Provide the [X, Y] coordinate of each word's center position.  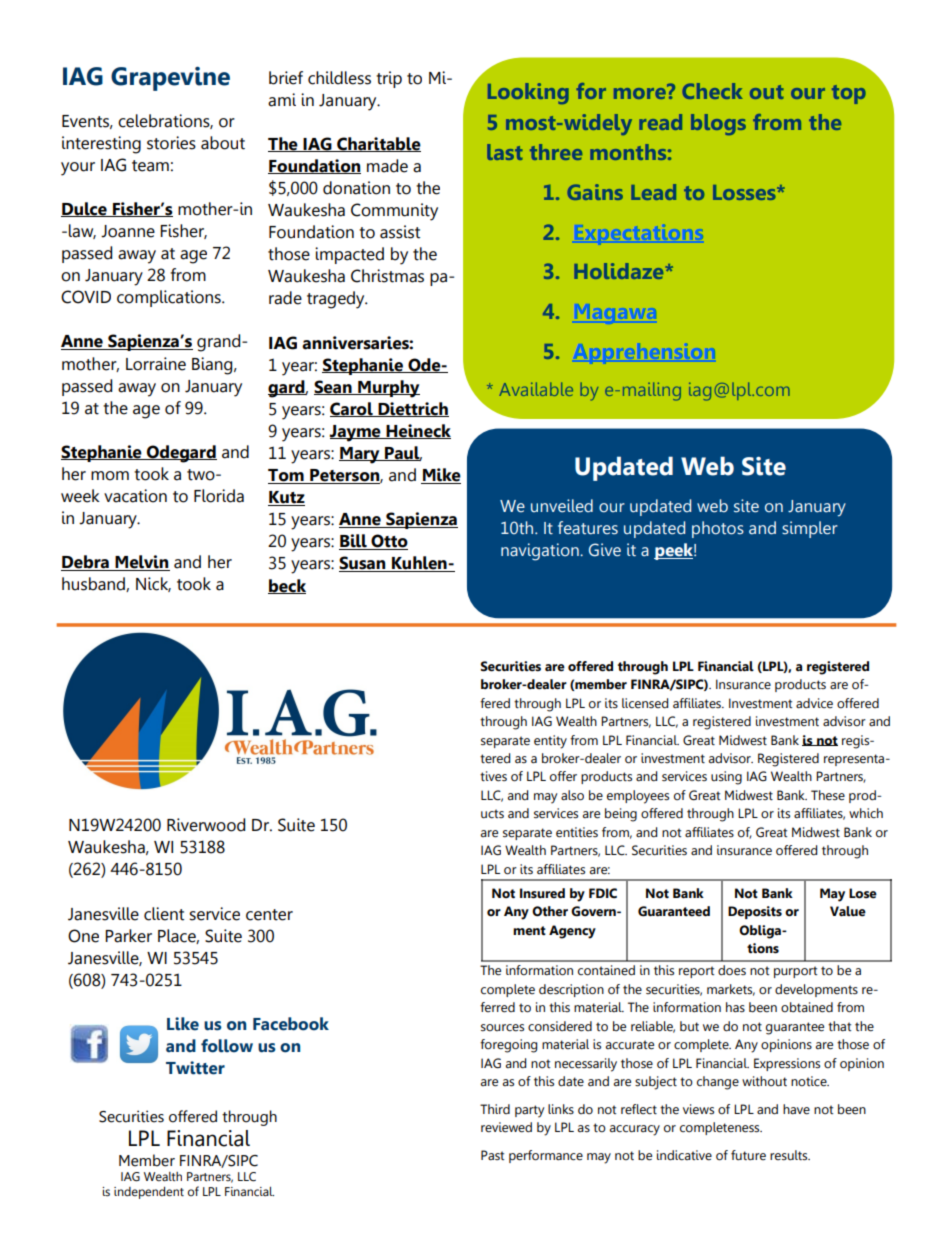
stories [171, 143]
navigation [541, 552]
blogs [718, 124]
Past [492, 1155]
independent [149, 1192]
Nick [153, 584]
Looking [528, 93]
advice [814, 703]
